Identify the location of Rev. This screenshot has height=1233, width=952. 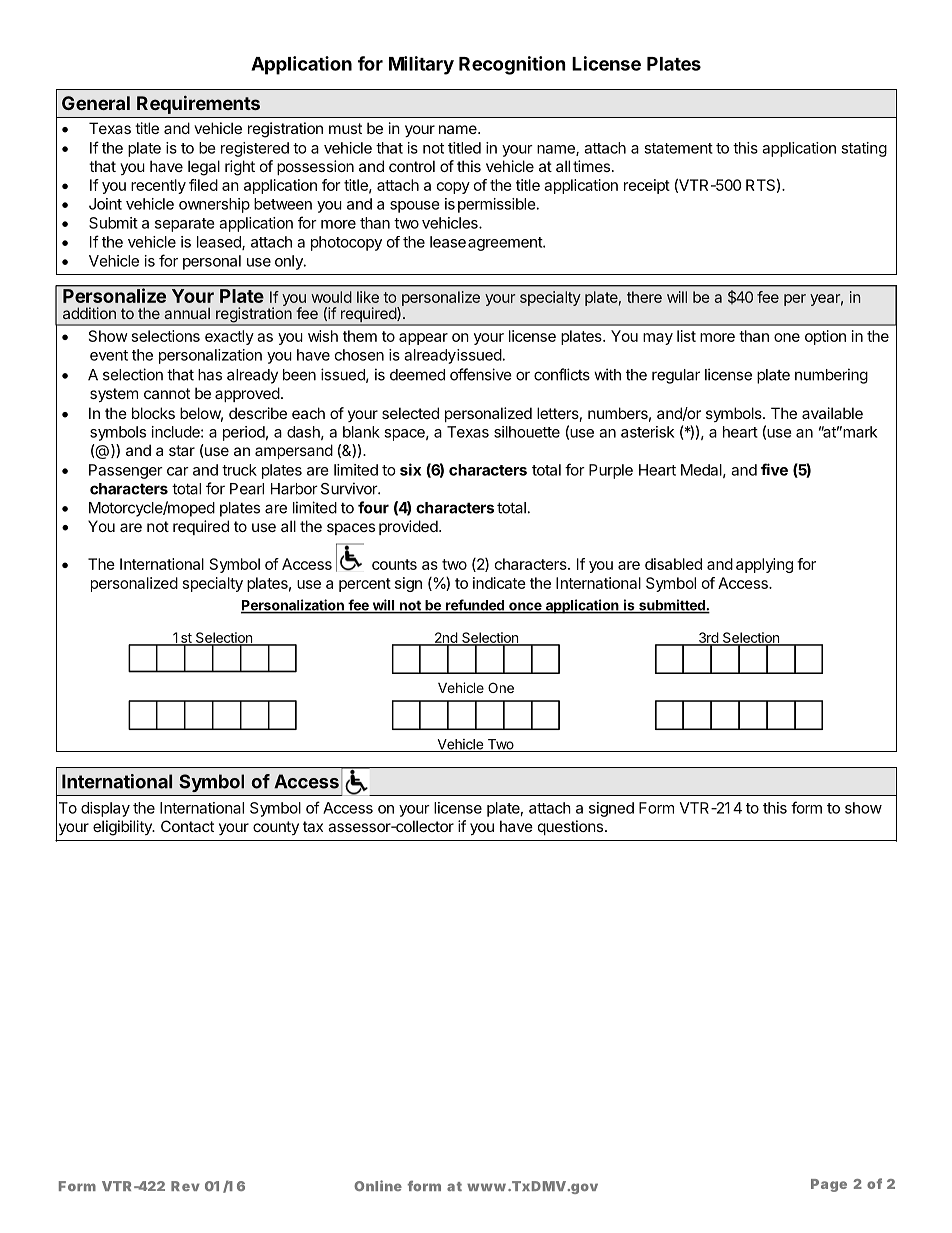
(185, 1186).
